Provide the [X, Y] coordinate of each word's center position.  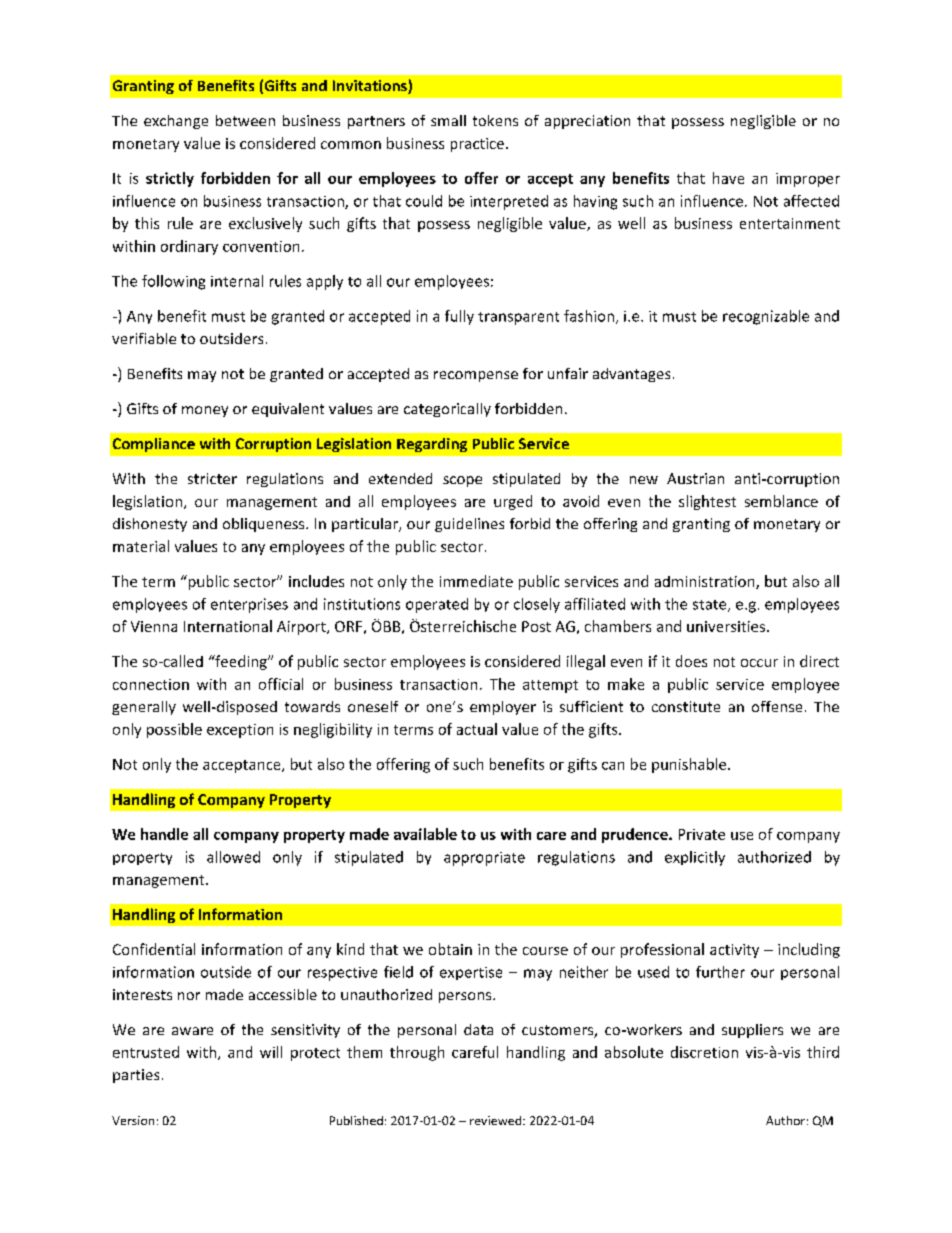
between [245, 120]
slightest [707, 502]
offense [777, 706]
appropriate [484, 859]
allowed [233, 857]
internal [237, 281]
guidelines [469, 525]
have [728, 178]
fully [459, 317]
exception [240, 731]
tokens [495, 120]
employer [503, 708]
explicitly [695, 858]
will [271, 1052]
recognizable [766, 317]
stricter [212, 478]
